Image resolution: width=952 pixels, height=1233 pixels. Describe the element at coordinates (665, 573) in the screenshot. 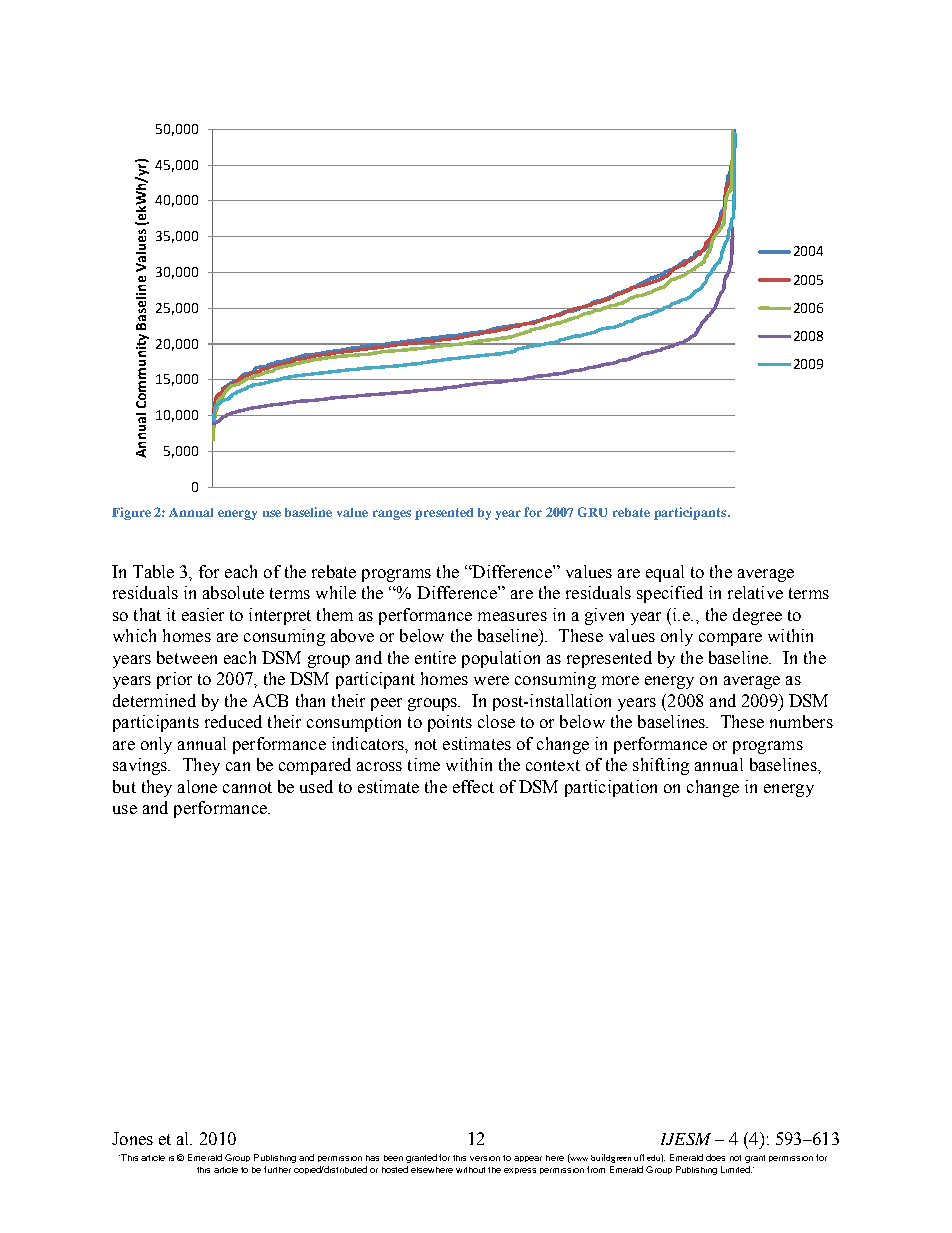

I see `equal` at that location.
